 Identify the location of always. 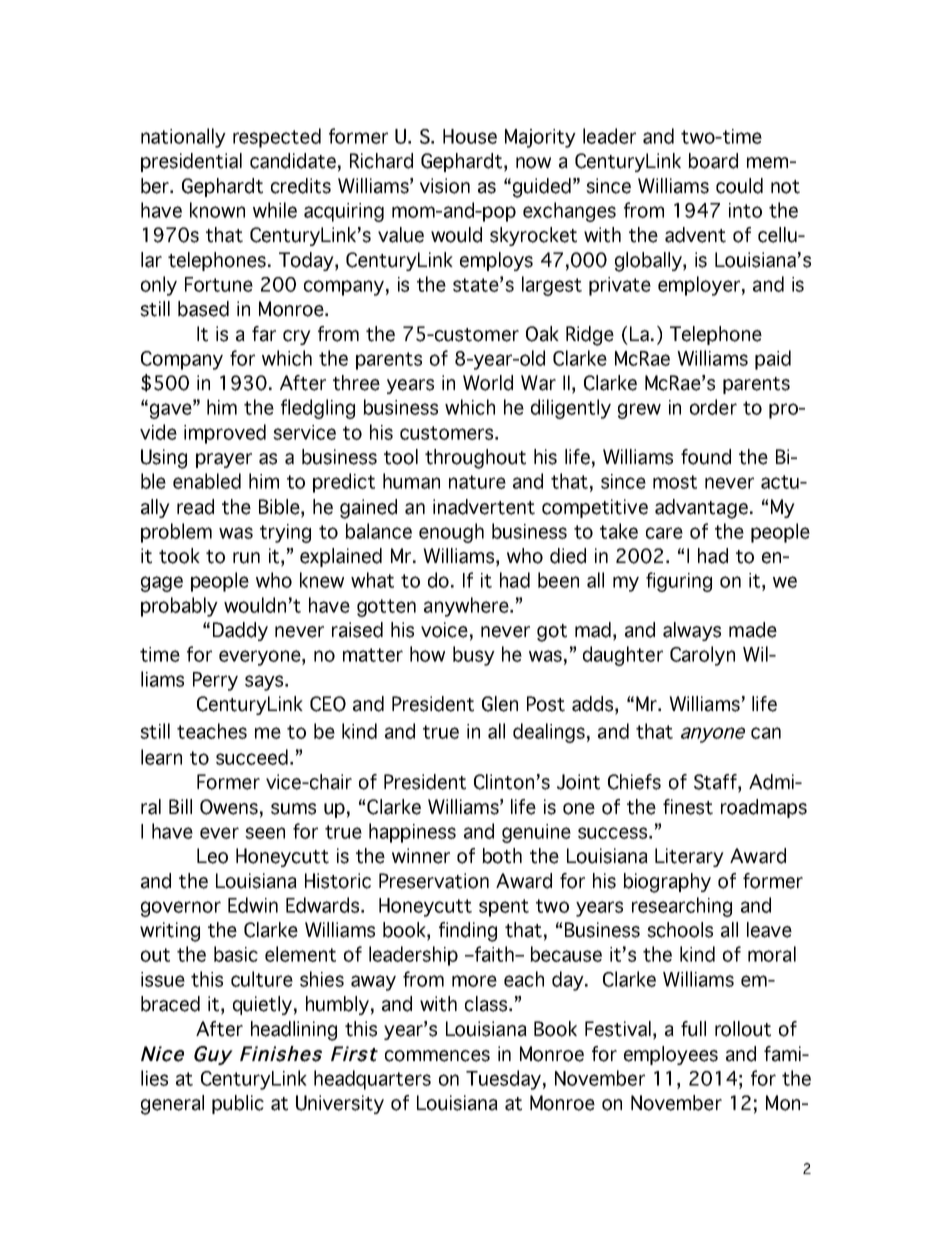
(692, 631).
